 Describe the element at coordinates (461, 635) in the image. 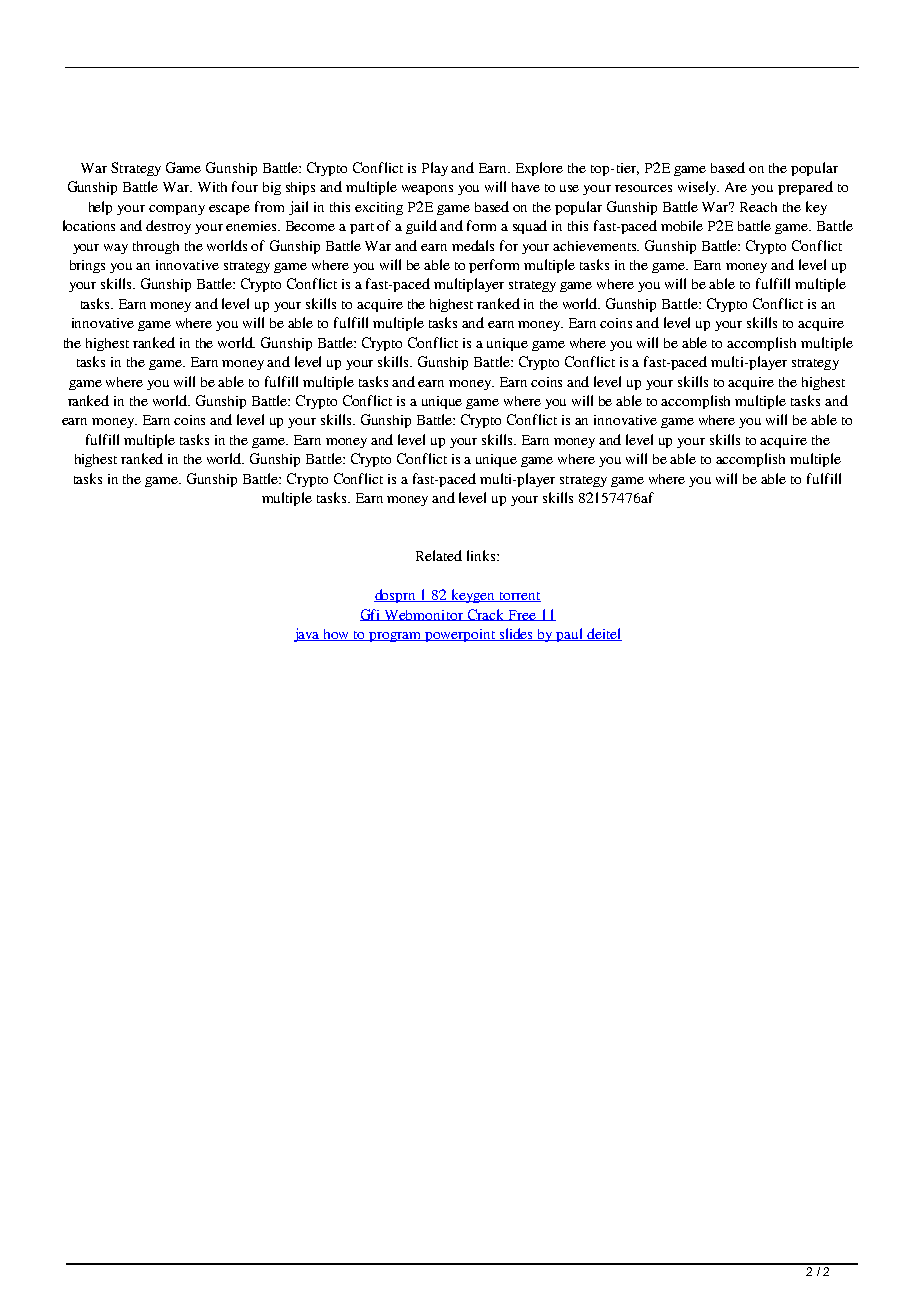

I see `powerpoint` at that location.
